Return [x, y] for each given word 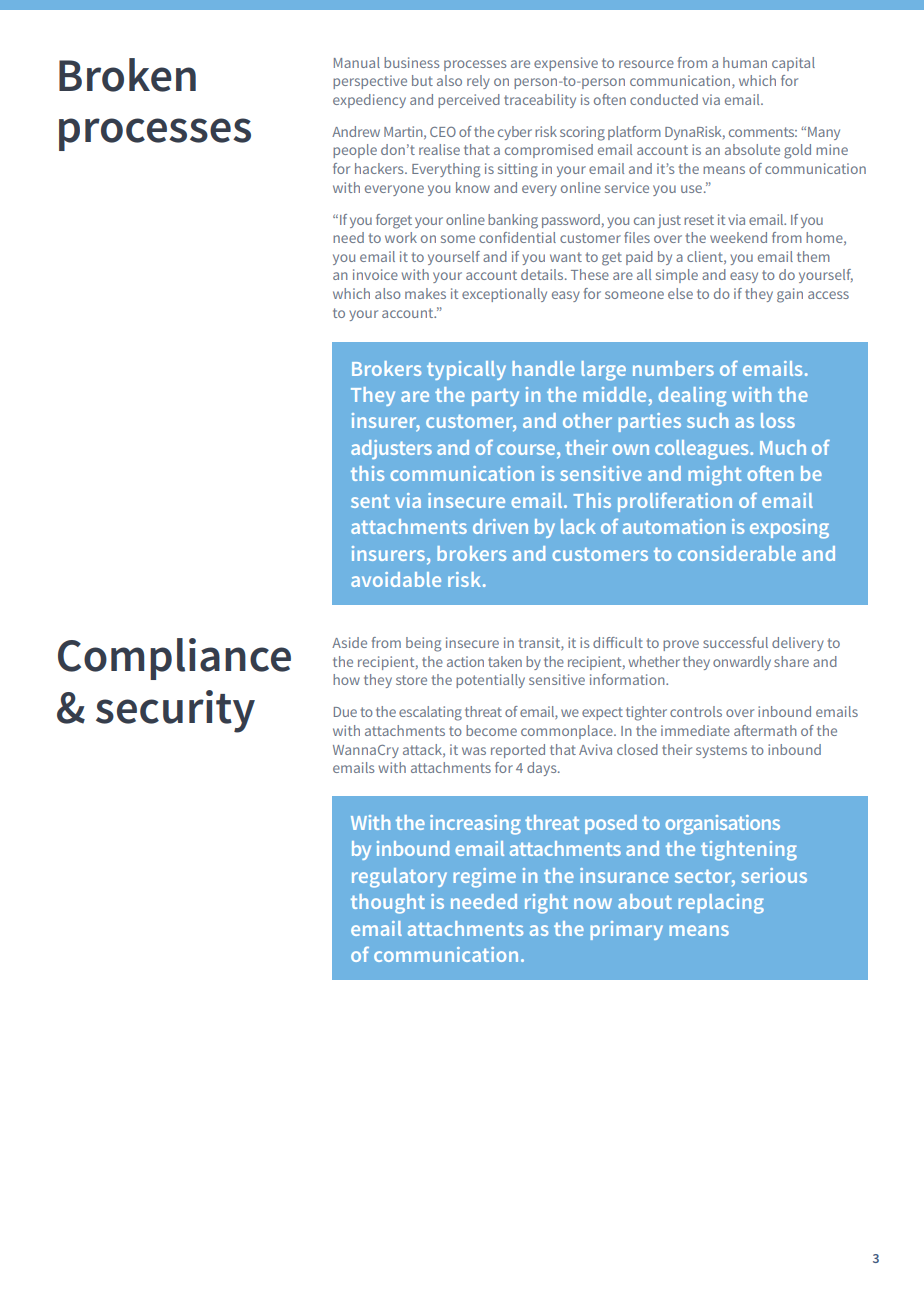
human [745, 62]
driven [500, 526]
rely [478, 82]
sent [370, 501]
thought [388, 904]
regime [485, 878]
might [715, 476]
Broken [127, 75]
